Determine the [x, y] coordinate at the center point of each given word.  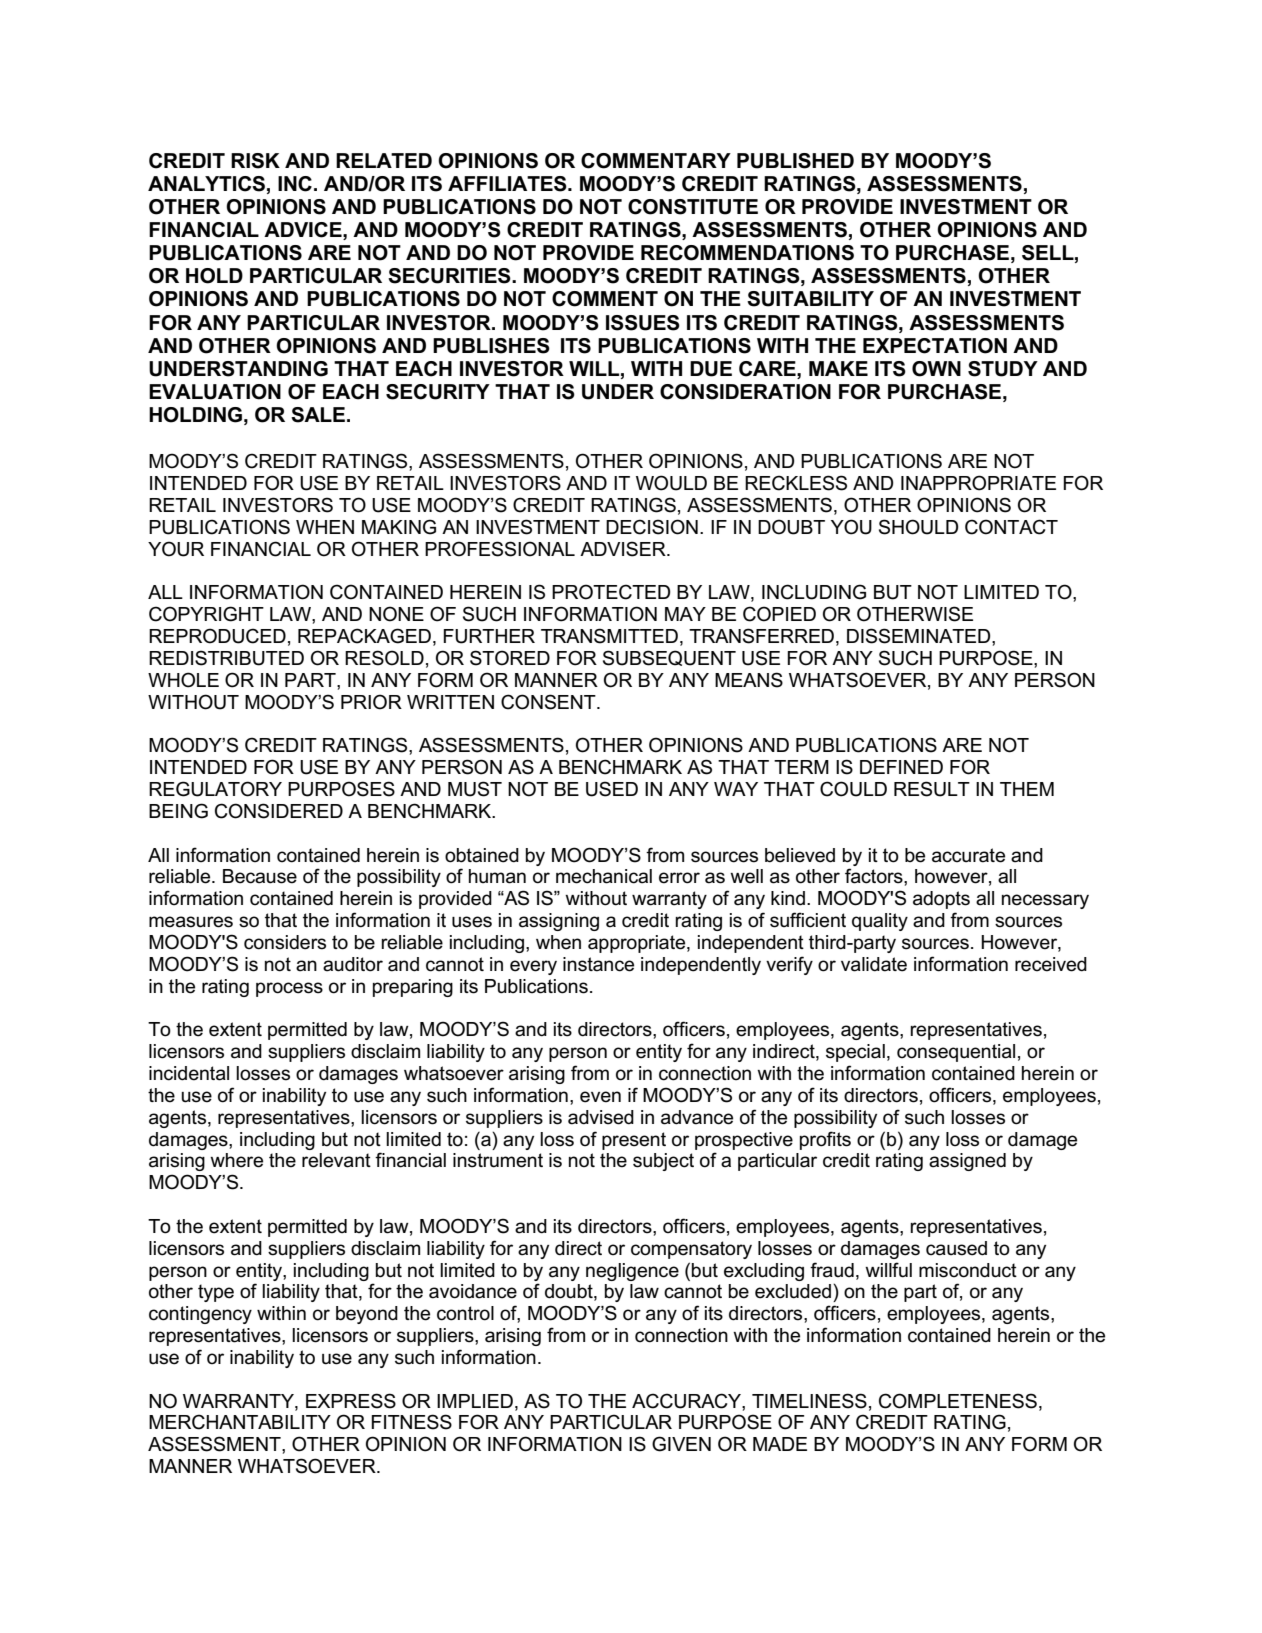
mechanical [604, 876]
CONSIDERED [279, 811]
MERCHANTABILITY [240, 1422]
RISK [255, 161]
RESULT [932, 789]
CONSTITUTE [693, 207]
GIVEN [681, 1444]
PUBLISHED [795, 161]
